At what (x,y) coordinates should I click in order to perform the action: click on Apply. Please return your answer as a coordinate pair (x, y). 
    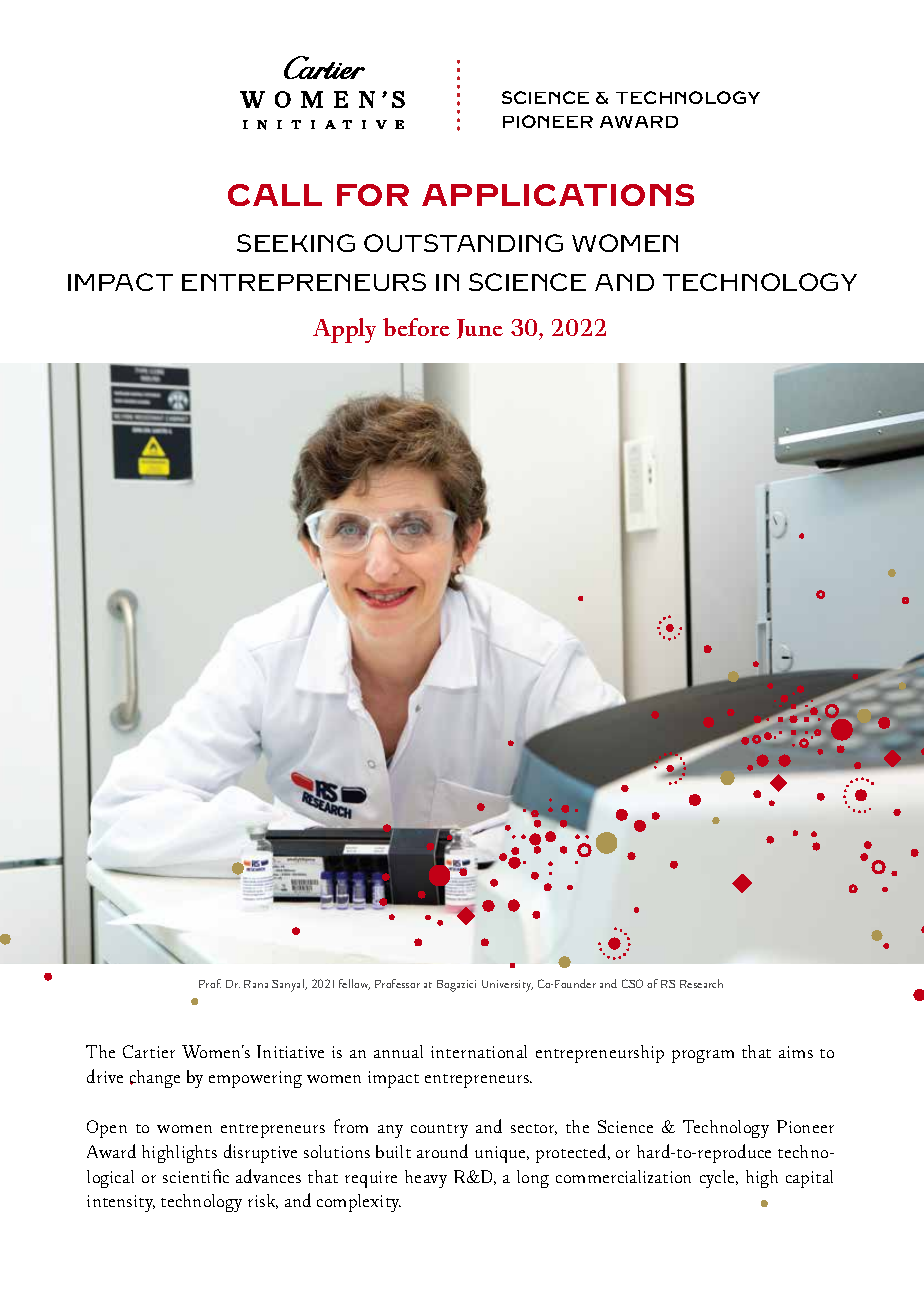
    Looking at the image, I should click on (344, 330).
